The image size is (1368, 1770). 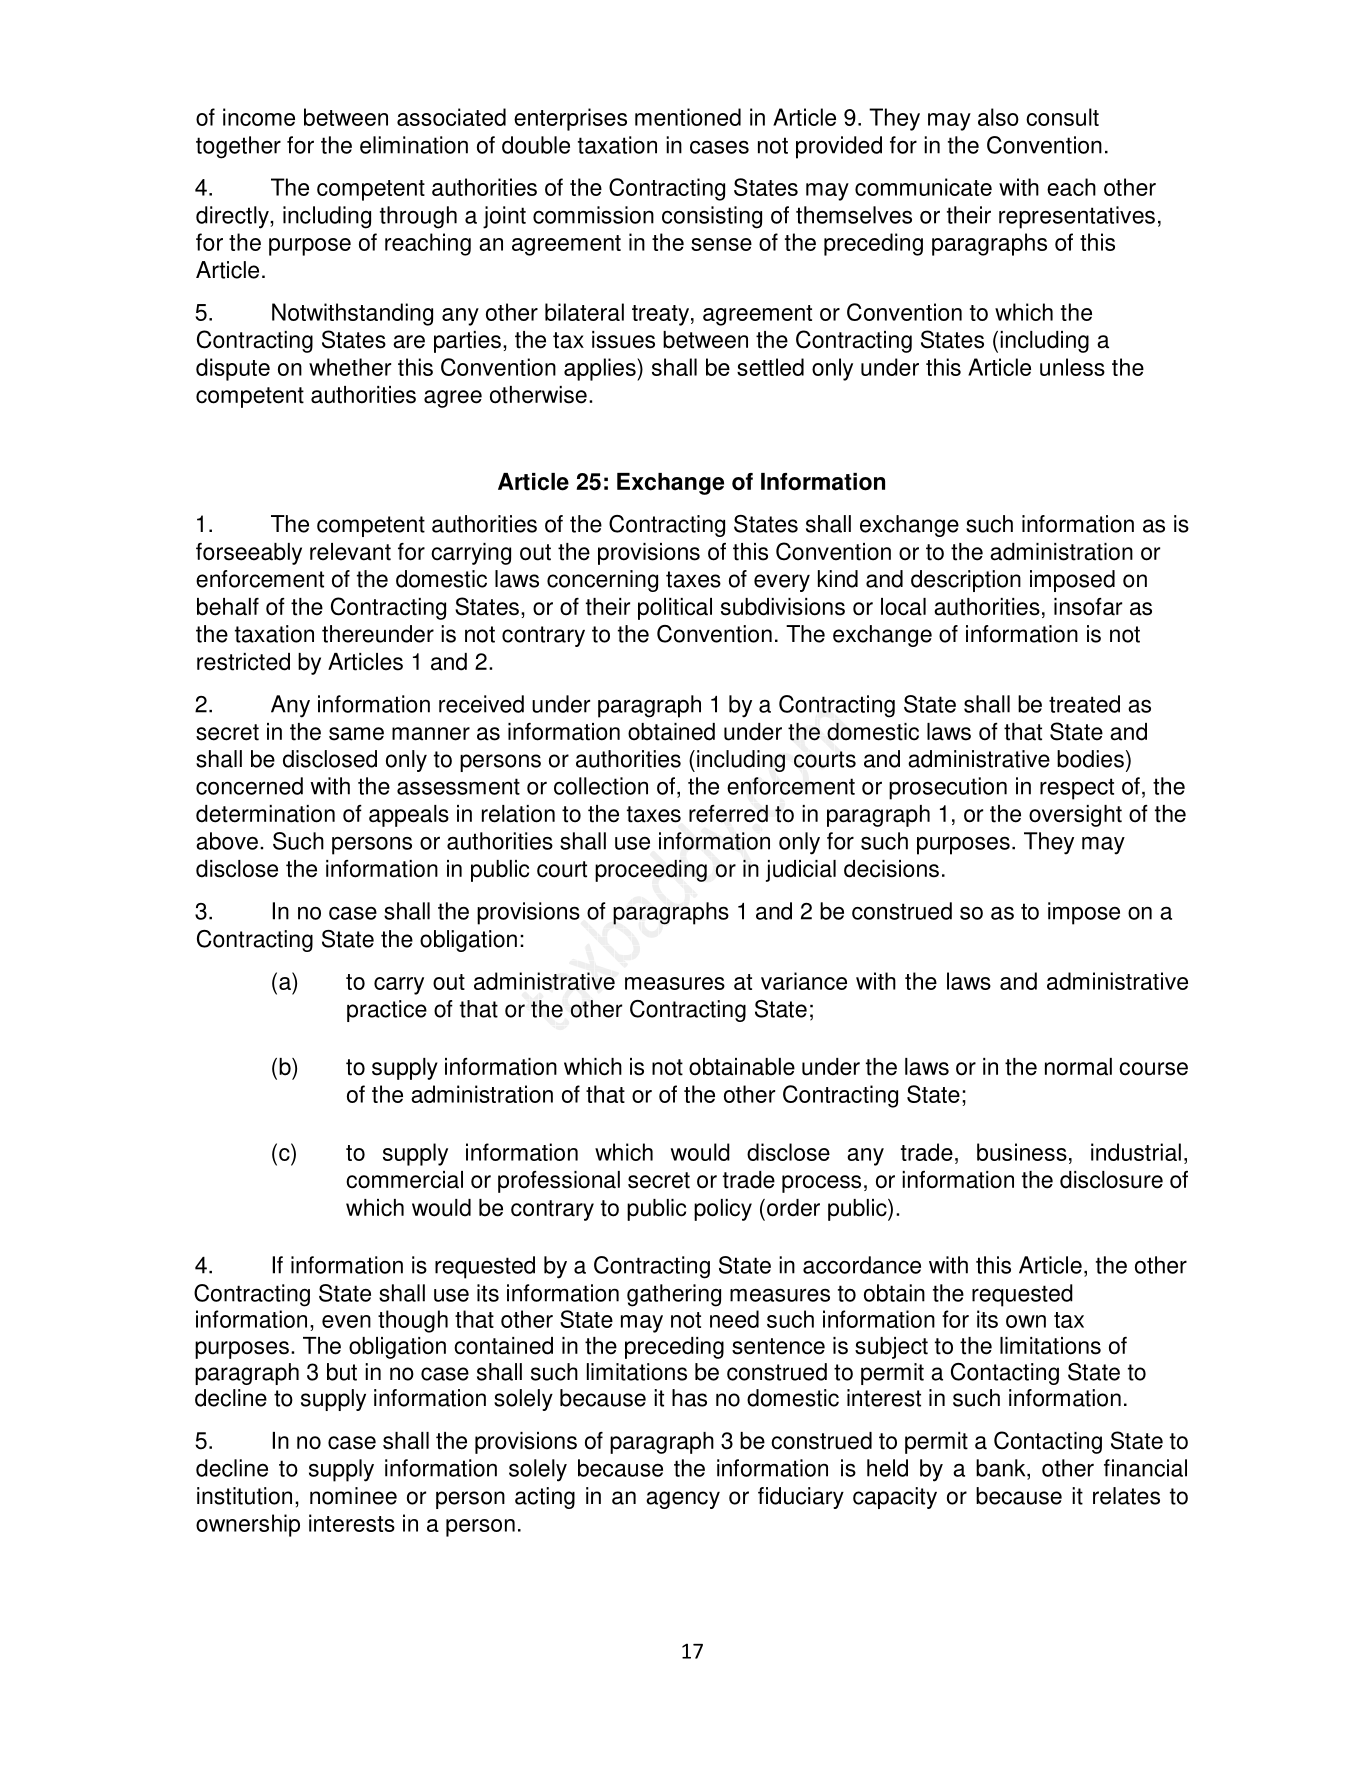 What do you see at coordinates (409, 816) in the page?
I see `appeals` at bounding box center [409, 816].
